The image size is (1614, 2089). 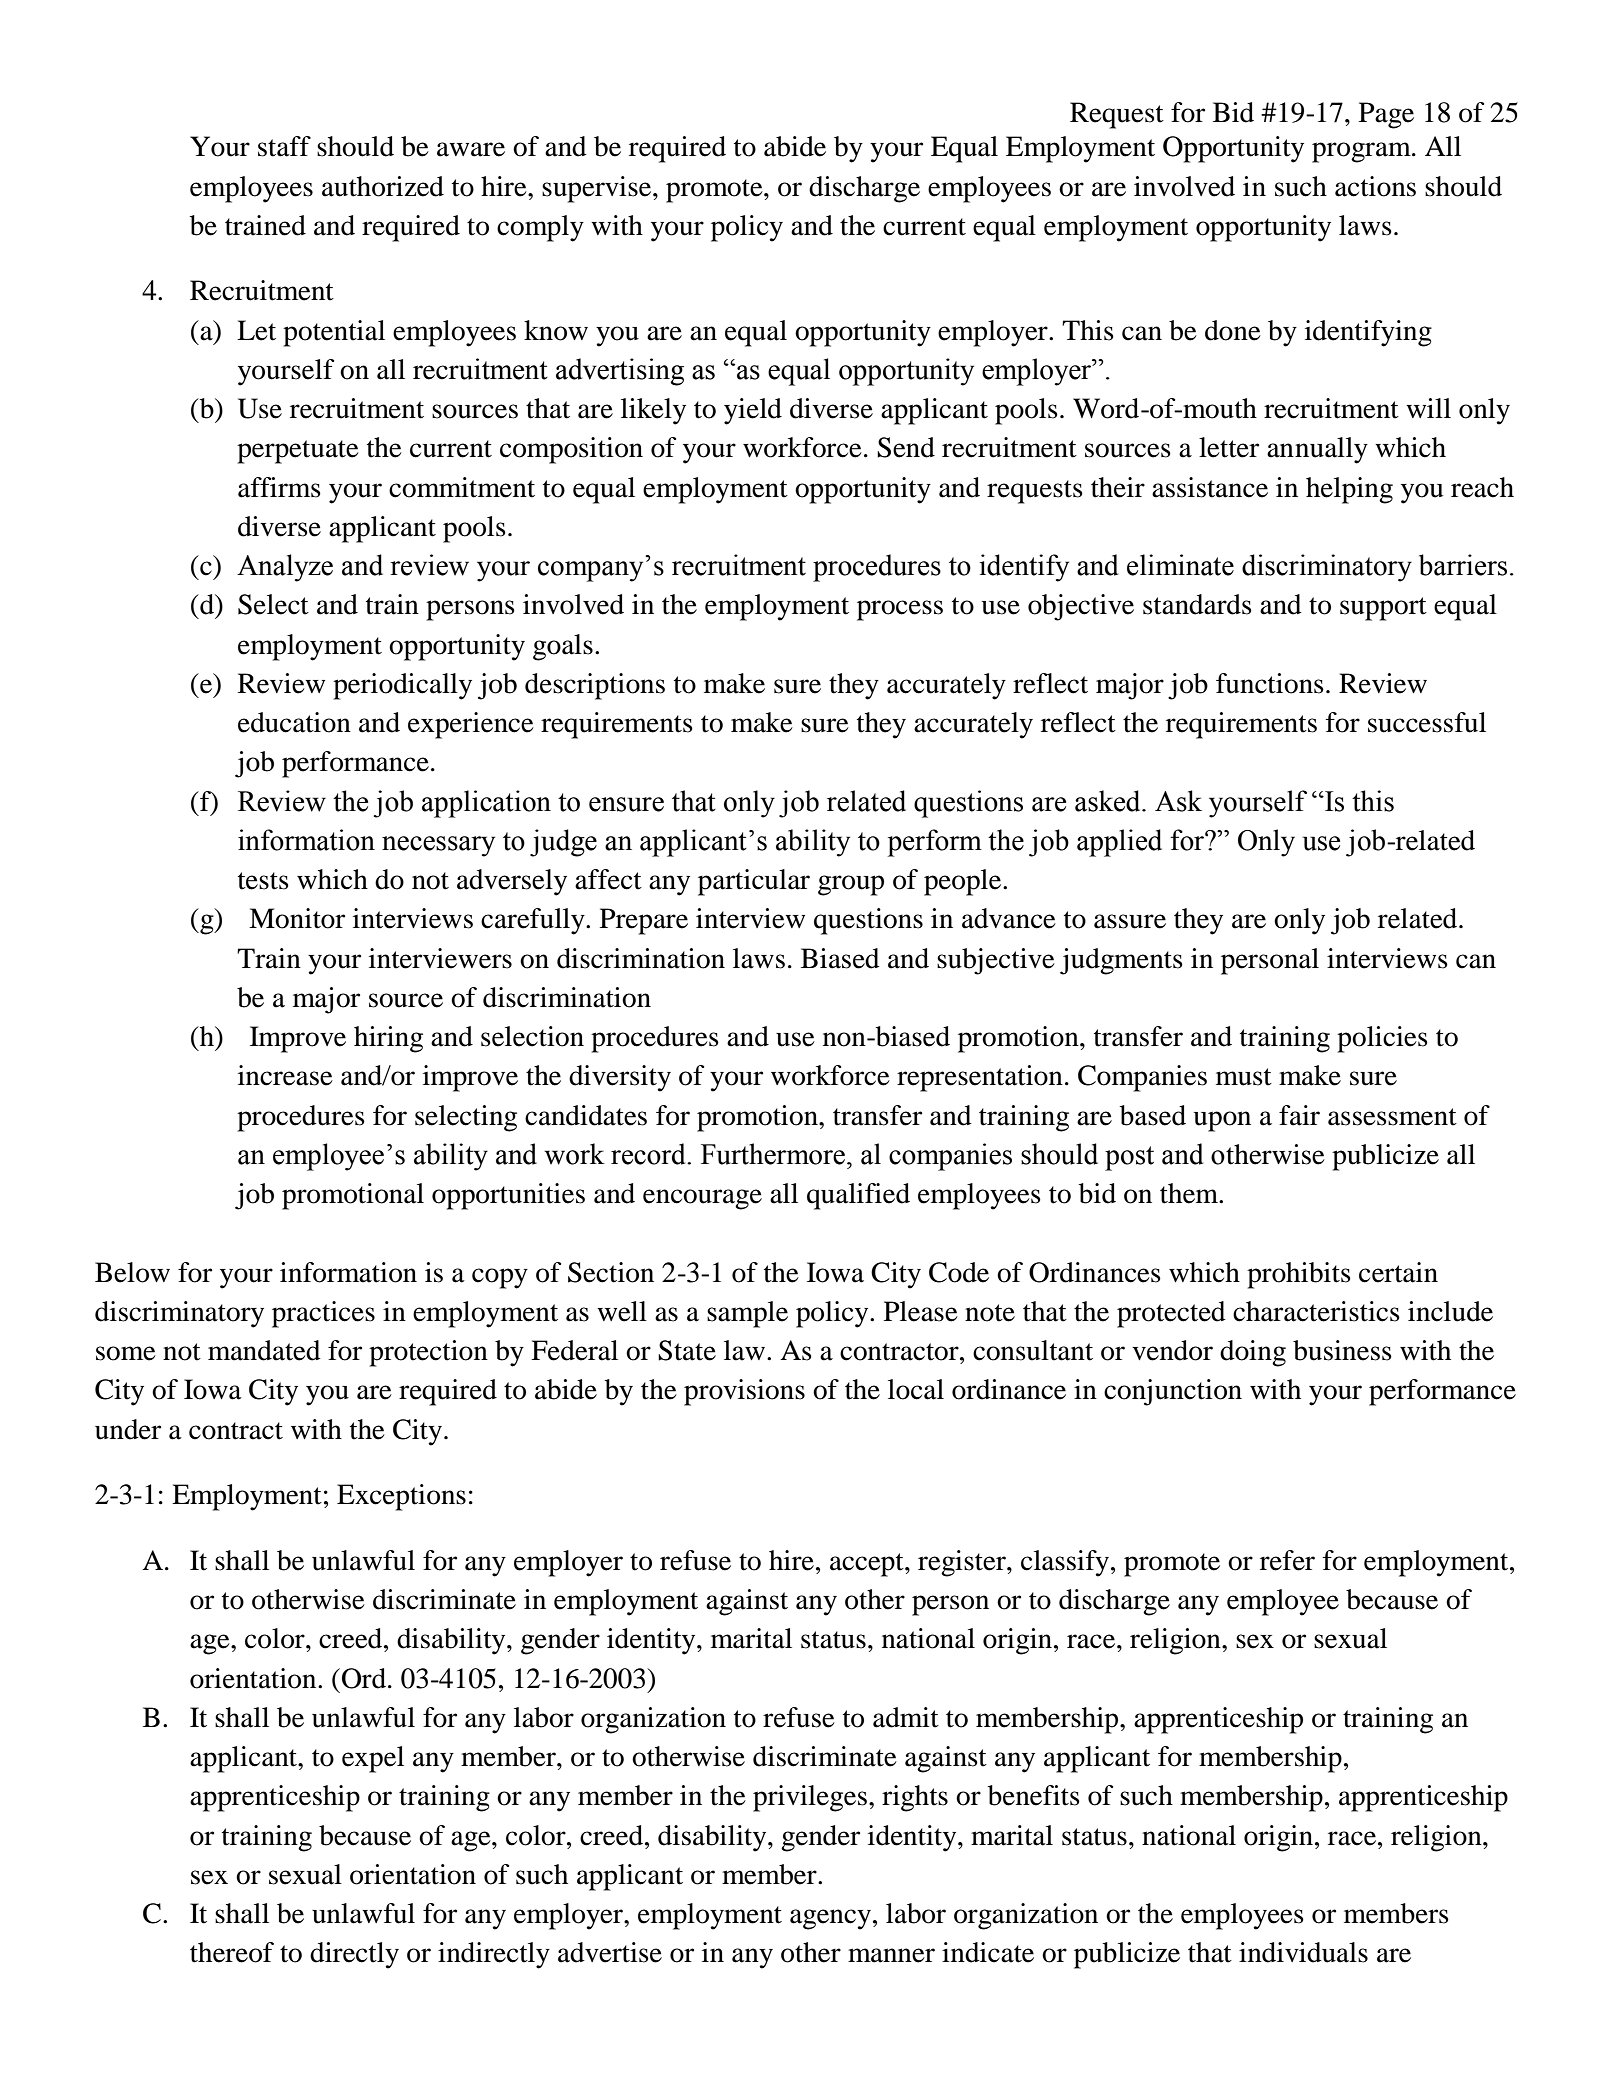 I want to click on agency, so click(x=830, y=1919).
